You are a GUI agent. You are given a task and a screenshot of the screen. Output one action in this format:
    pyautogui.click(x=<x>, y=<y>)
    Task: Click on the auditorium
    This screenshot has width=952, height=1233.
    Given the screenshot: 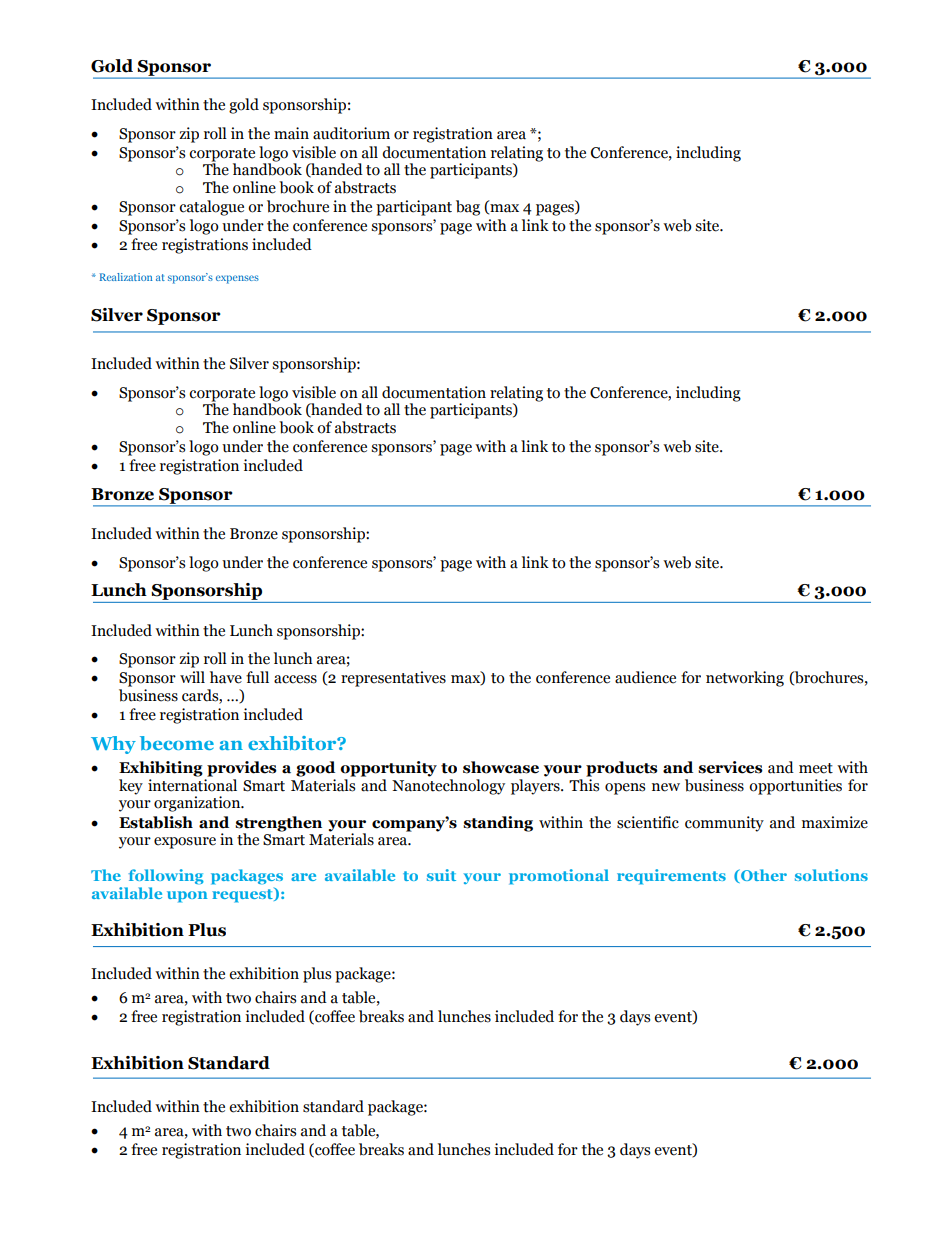 What is the action you would take?
    pyautogui.click(x=351, y=133)
